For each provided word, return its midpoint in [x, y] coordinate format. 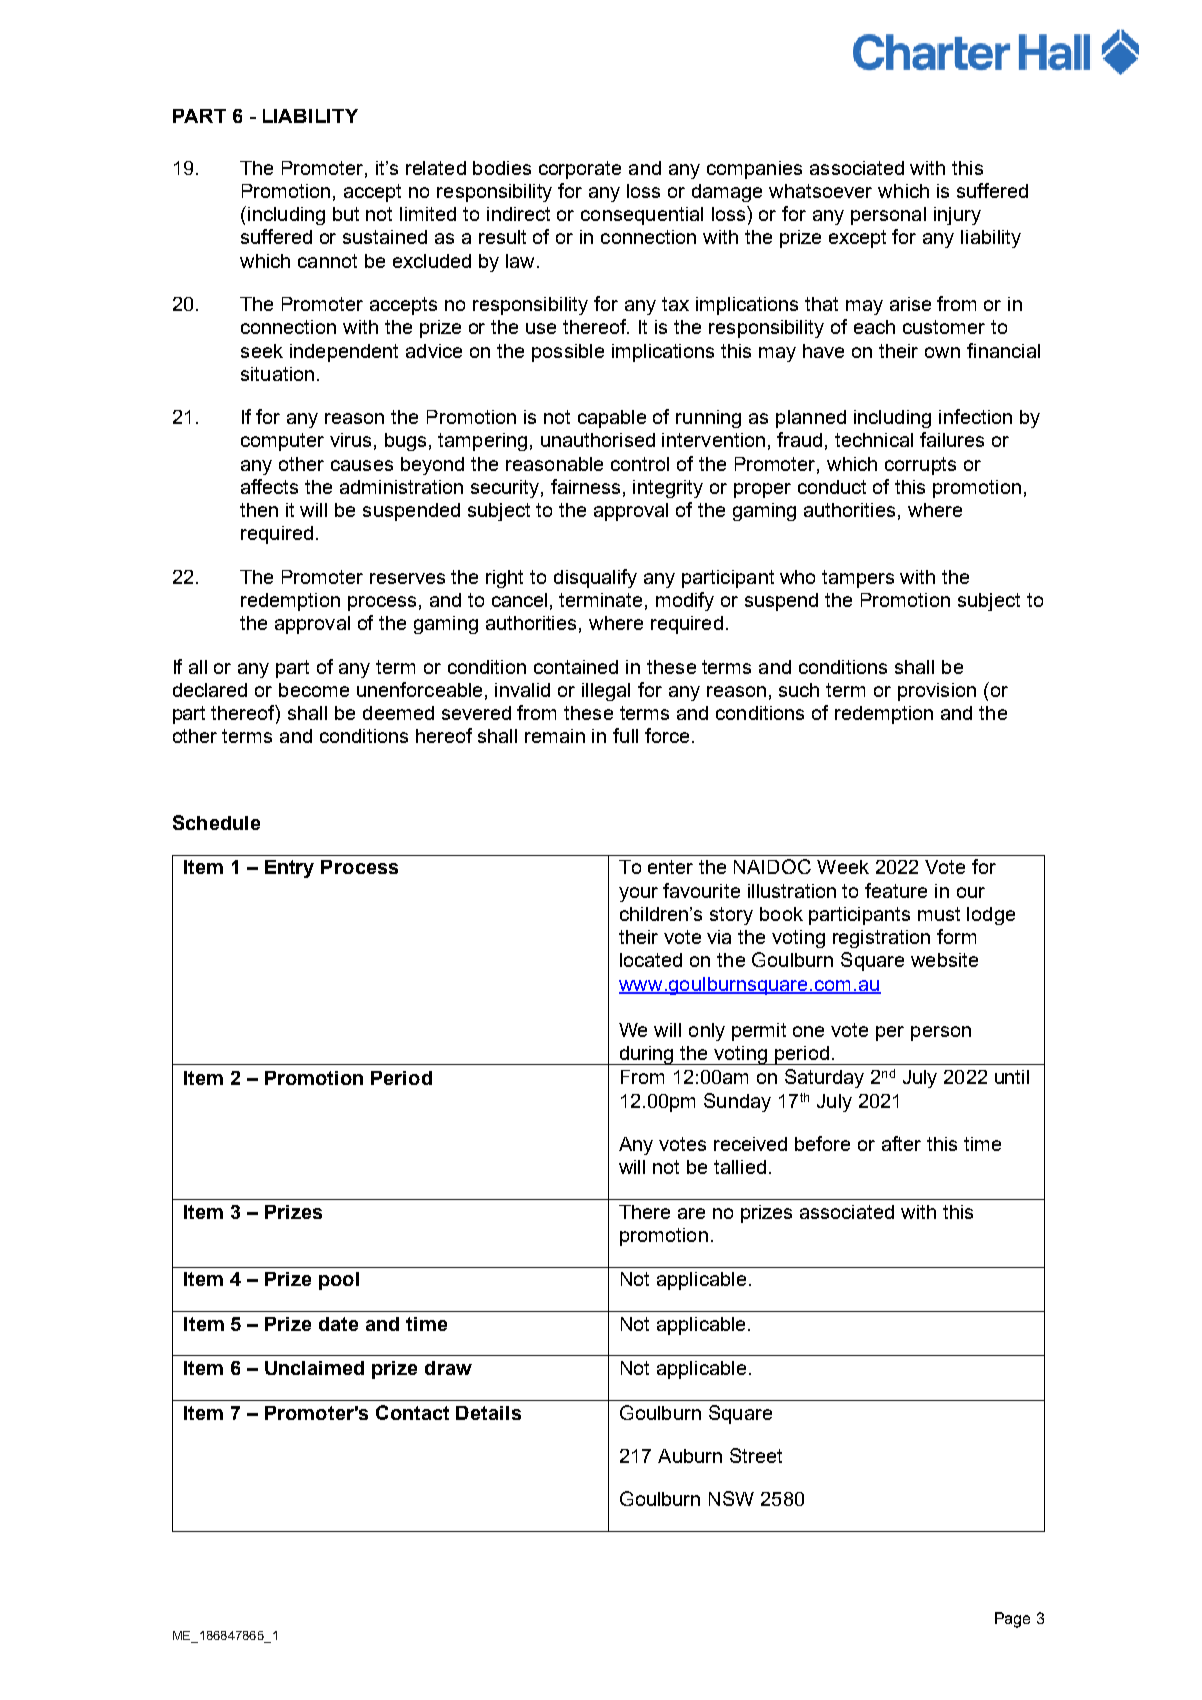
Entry [289, 869]
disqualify [595, 578]
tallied [740, 1167]
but [346, 214]
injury [957, 216]
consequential [642, 216]
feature [896, 890]
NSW [731, 1498]
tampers [858, 579]
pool [339, 1281]
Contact [412, 1412]
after [901, 1143]
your [638, 894]
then [259, 510]
